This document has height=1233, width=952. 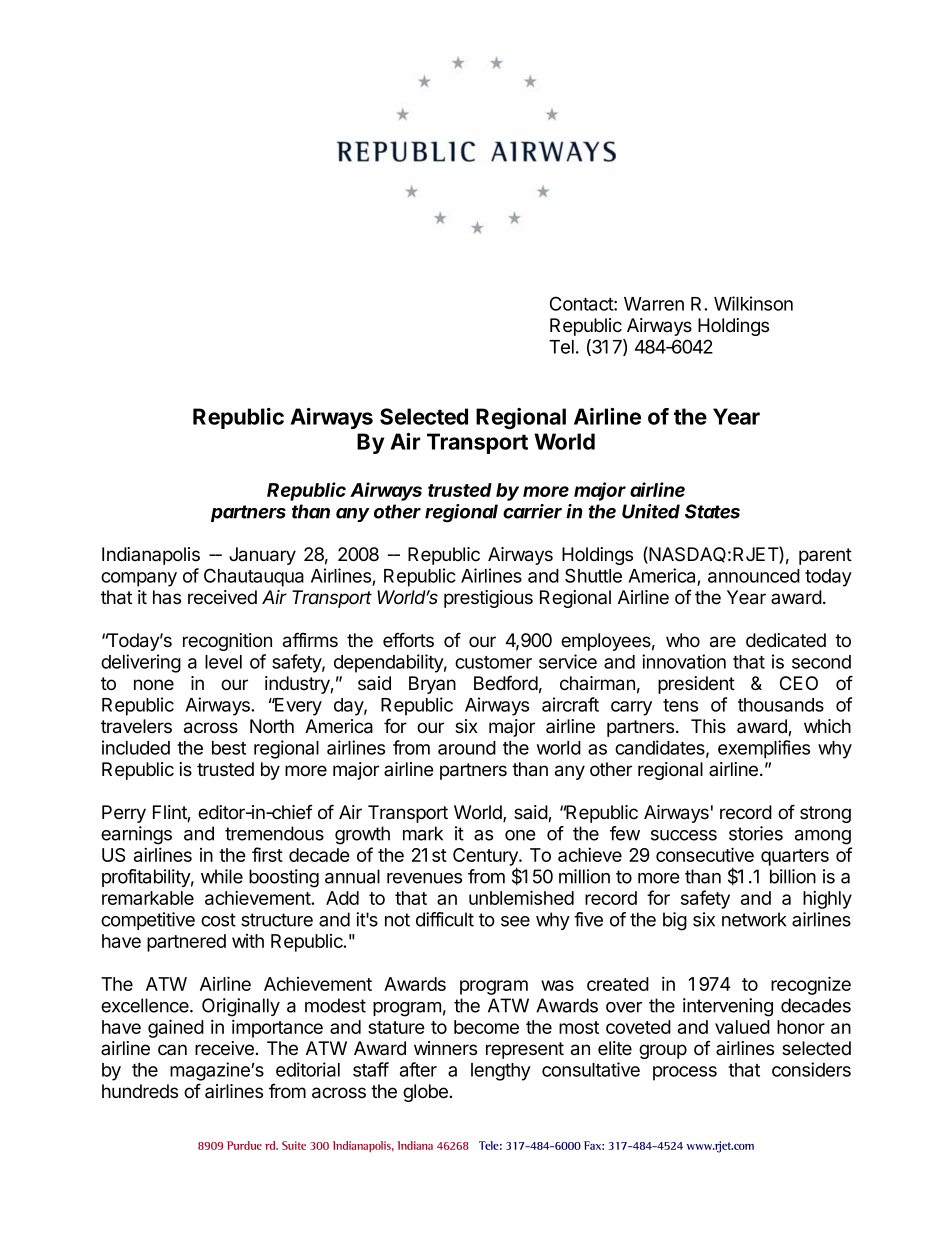 What do you see at coordinates (708, 726) in the document?
I see `This` at bounding box center [708, 726].
